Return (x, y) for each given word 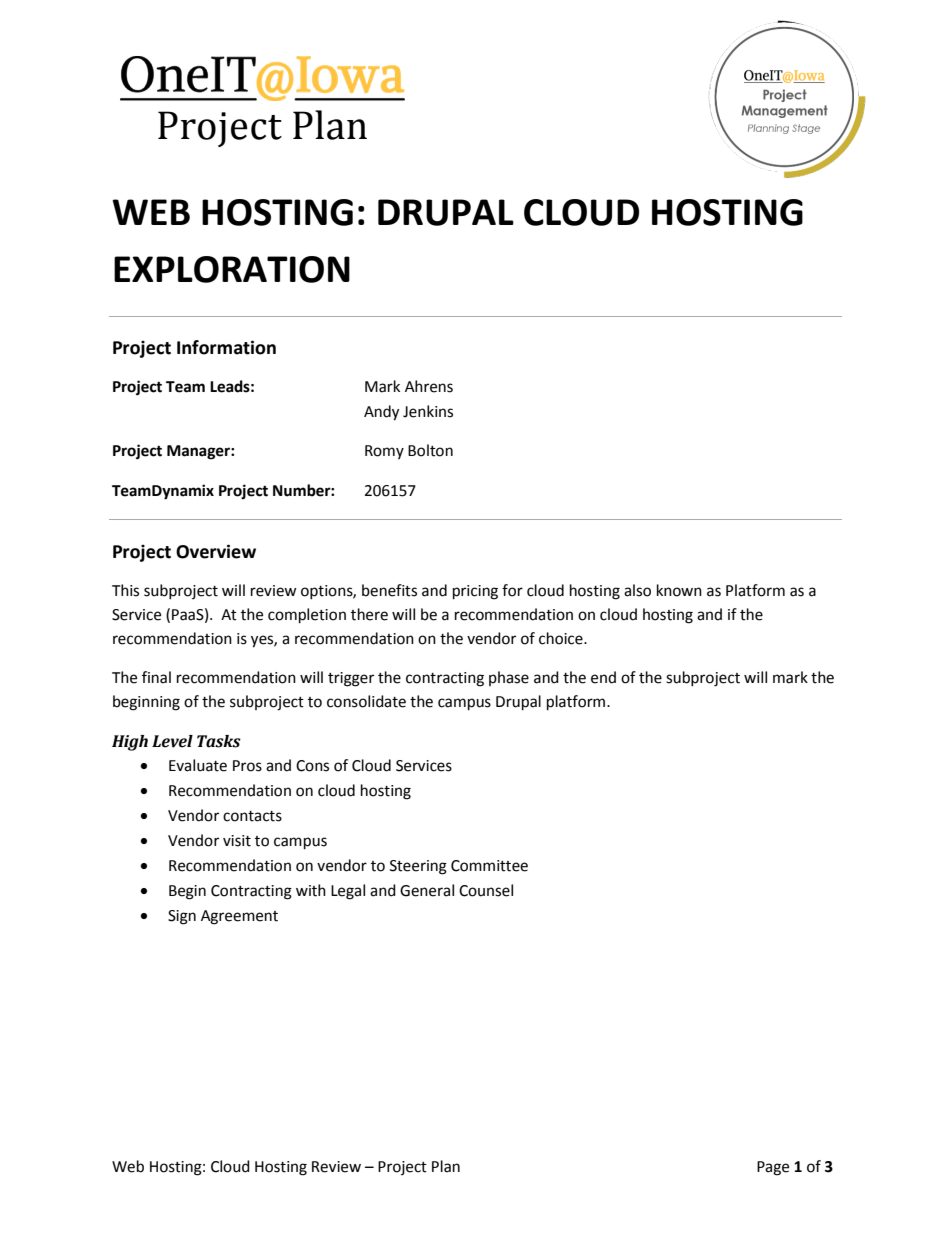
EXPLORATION (232, 269)
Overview (216, 551)
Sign (182, 917)
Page (773, 1168)
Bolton (430, 450)
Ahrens (429, 386)
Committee (489, 866)
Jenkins (428, 411)
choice (562, 638)
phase (509, 678)
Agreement (239, 917)
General (427, 890)
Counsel (486, 890)
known (679, 590)
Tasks (219, 741)
